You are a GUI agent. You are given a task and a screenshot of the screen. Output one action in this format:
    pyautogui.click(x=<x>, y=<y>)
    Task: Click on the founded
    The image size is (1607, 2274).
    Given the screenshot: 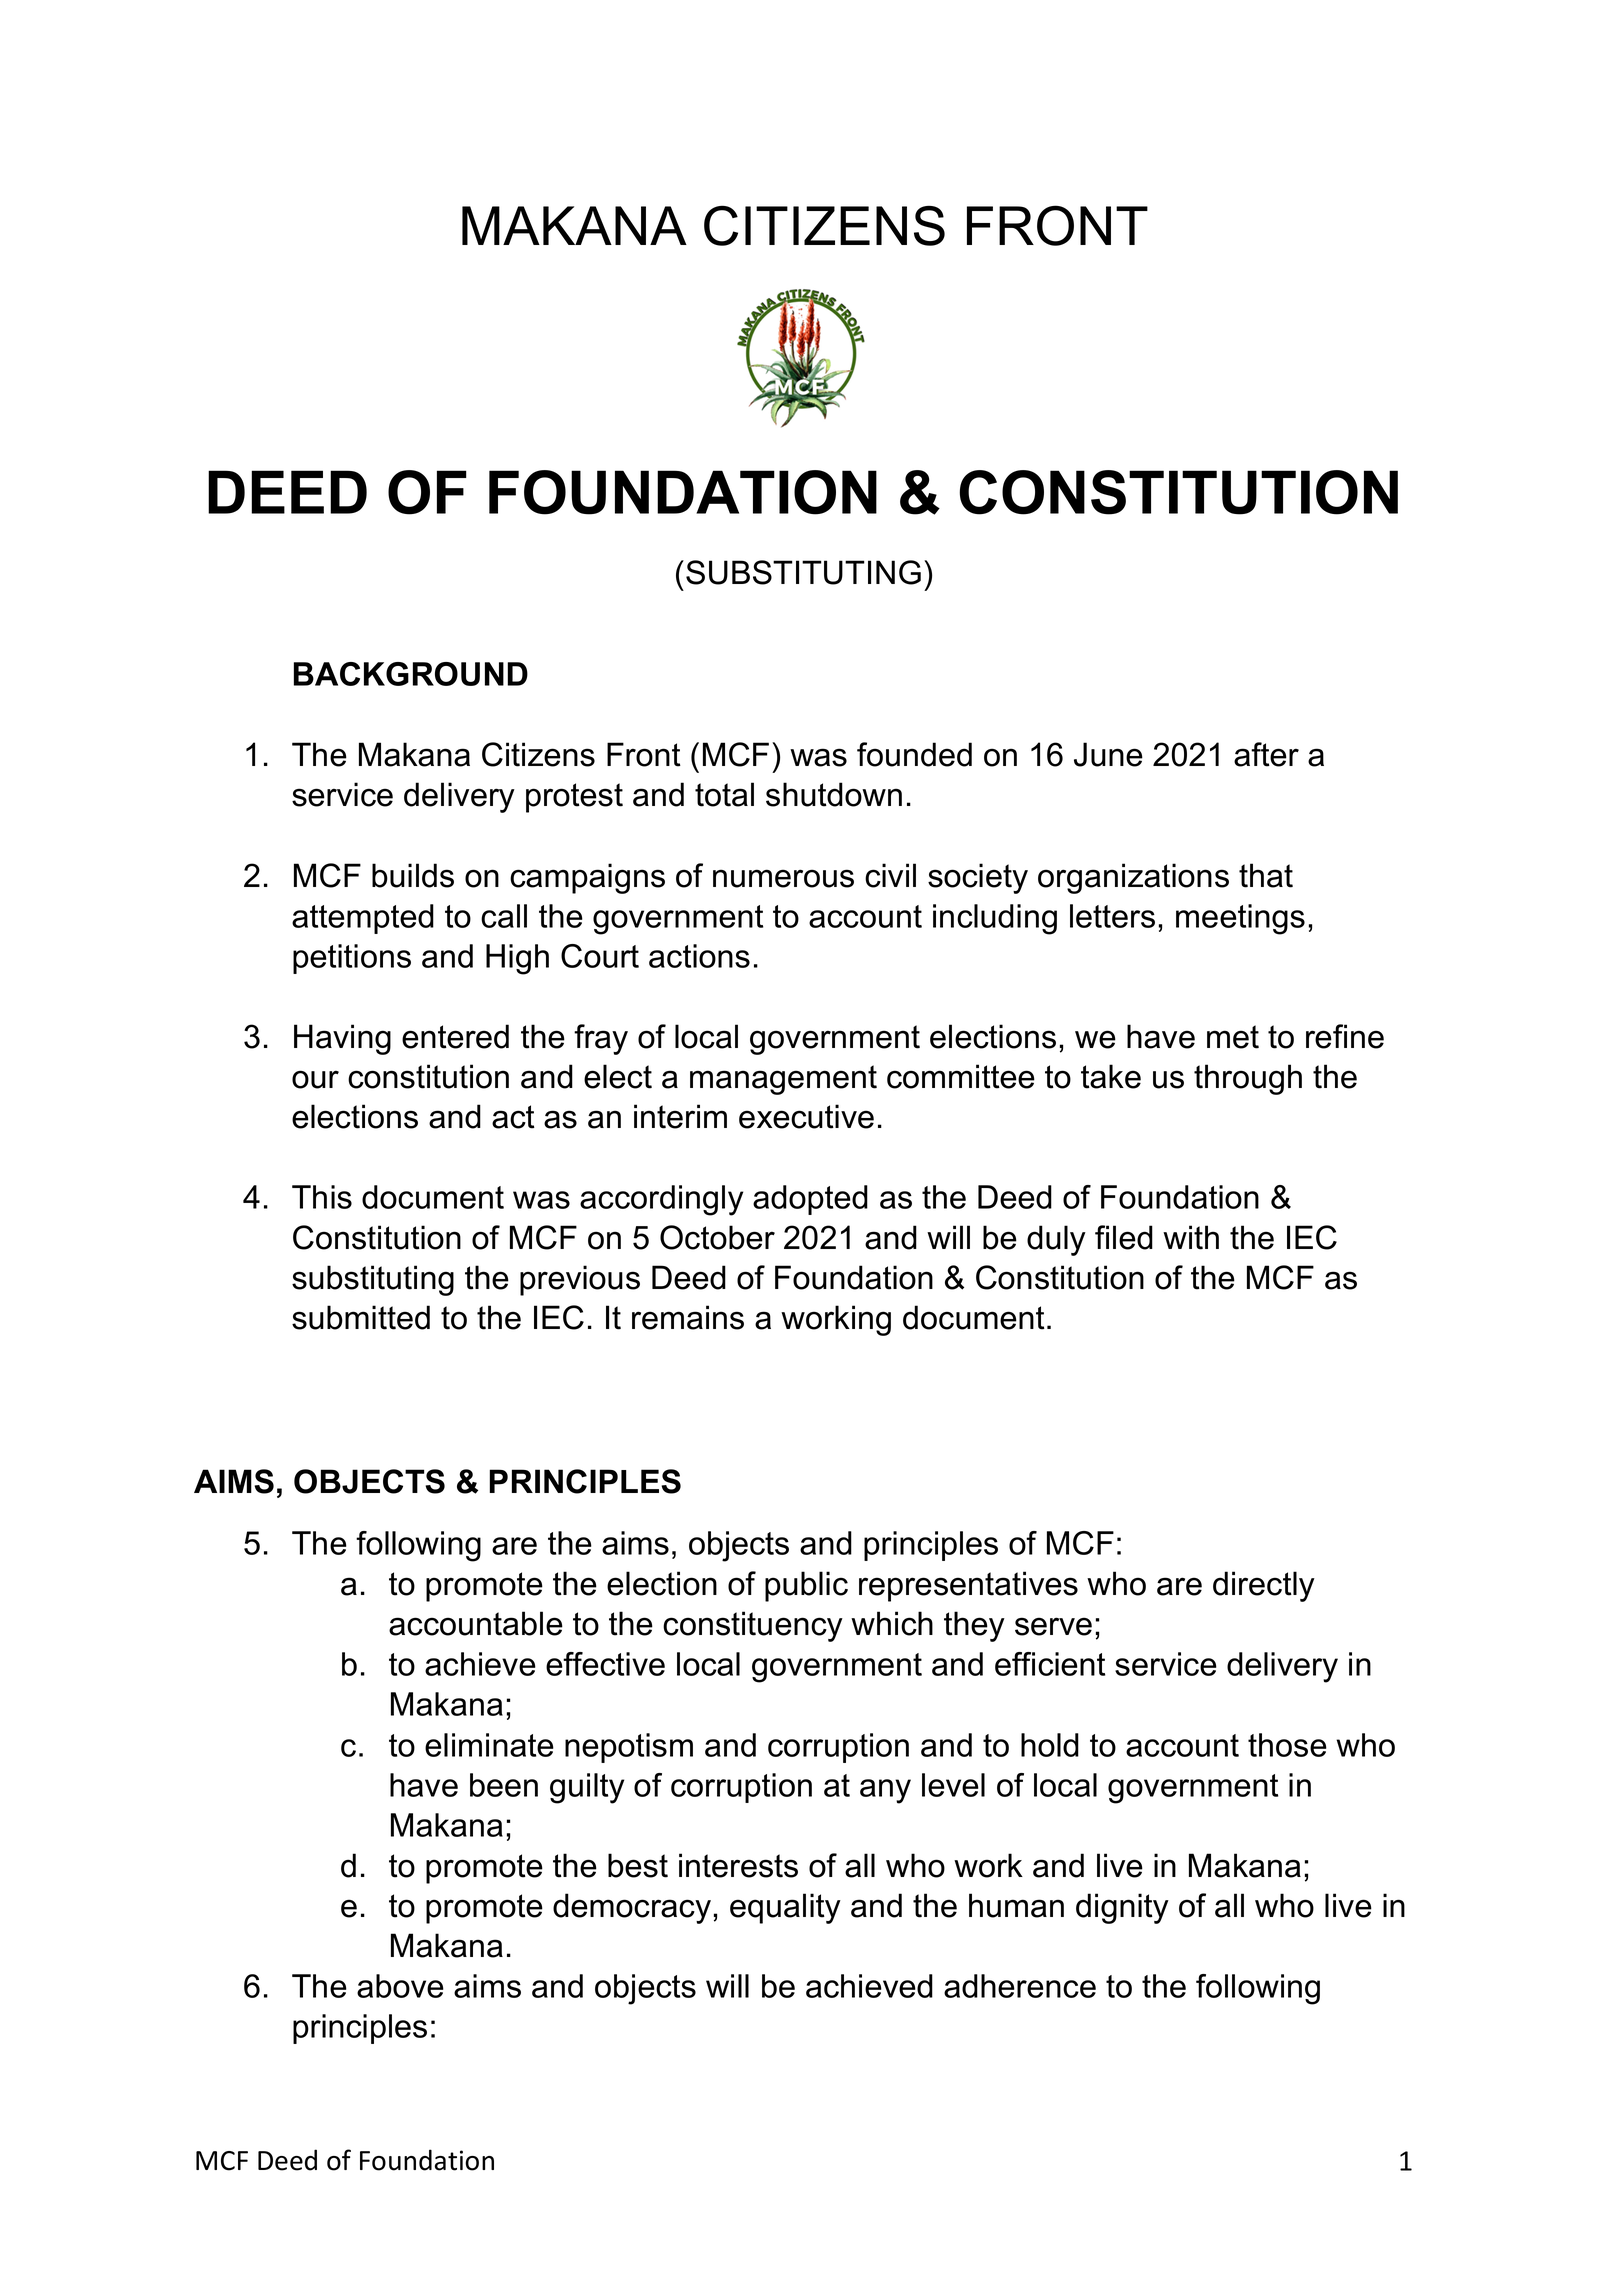 What is the action you would take?
    pyautogui.click(x=914, y=754)
